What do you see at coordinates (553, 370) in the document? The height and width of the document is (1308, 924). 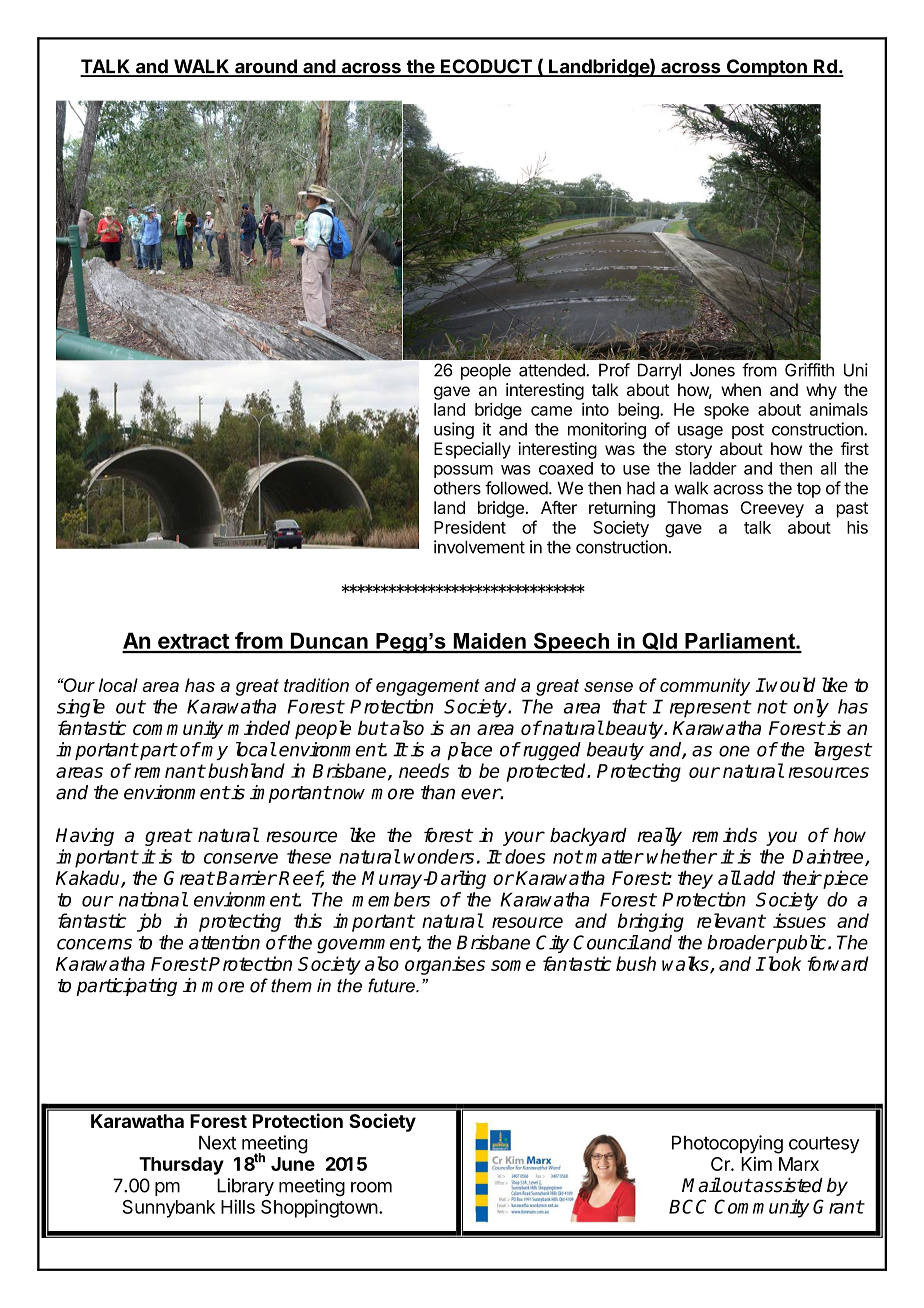 I see `attended` at bounding box center [553, 370].
